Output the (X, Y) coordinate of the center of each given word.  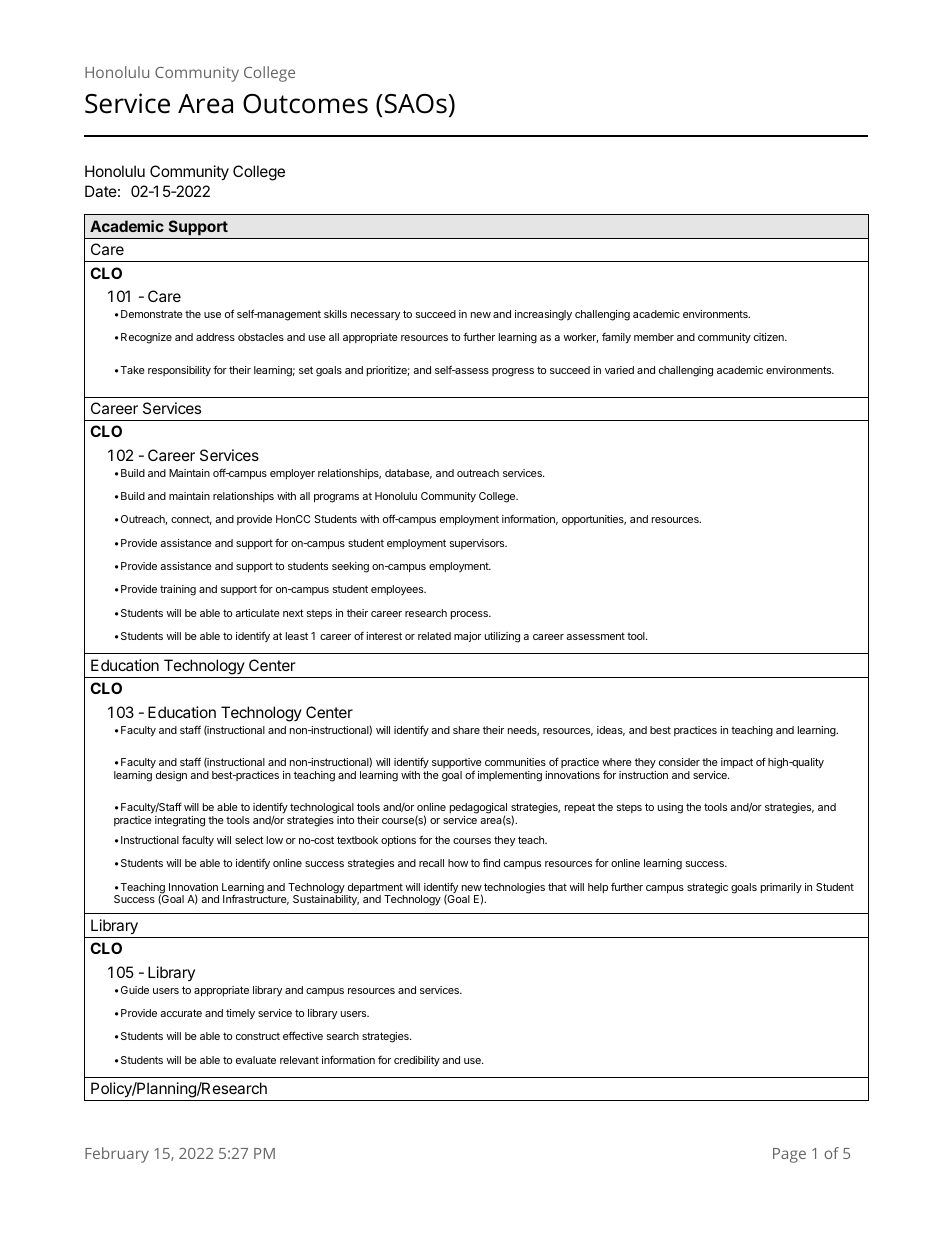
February (117, 1155)
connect (191, 520)
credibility (417, 1061)
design (171, 776)
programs (336, 498)
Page (789, 1155)
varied (619, 370)
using (670, 808)
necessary (375, 316)
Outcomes (305, 104)
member (654, 337)
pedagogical (478, 810)
